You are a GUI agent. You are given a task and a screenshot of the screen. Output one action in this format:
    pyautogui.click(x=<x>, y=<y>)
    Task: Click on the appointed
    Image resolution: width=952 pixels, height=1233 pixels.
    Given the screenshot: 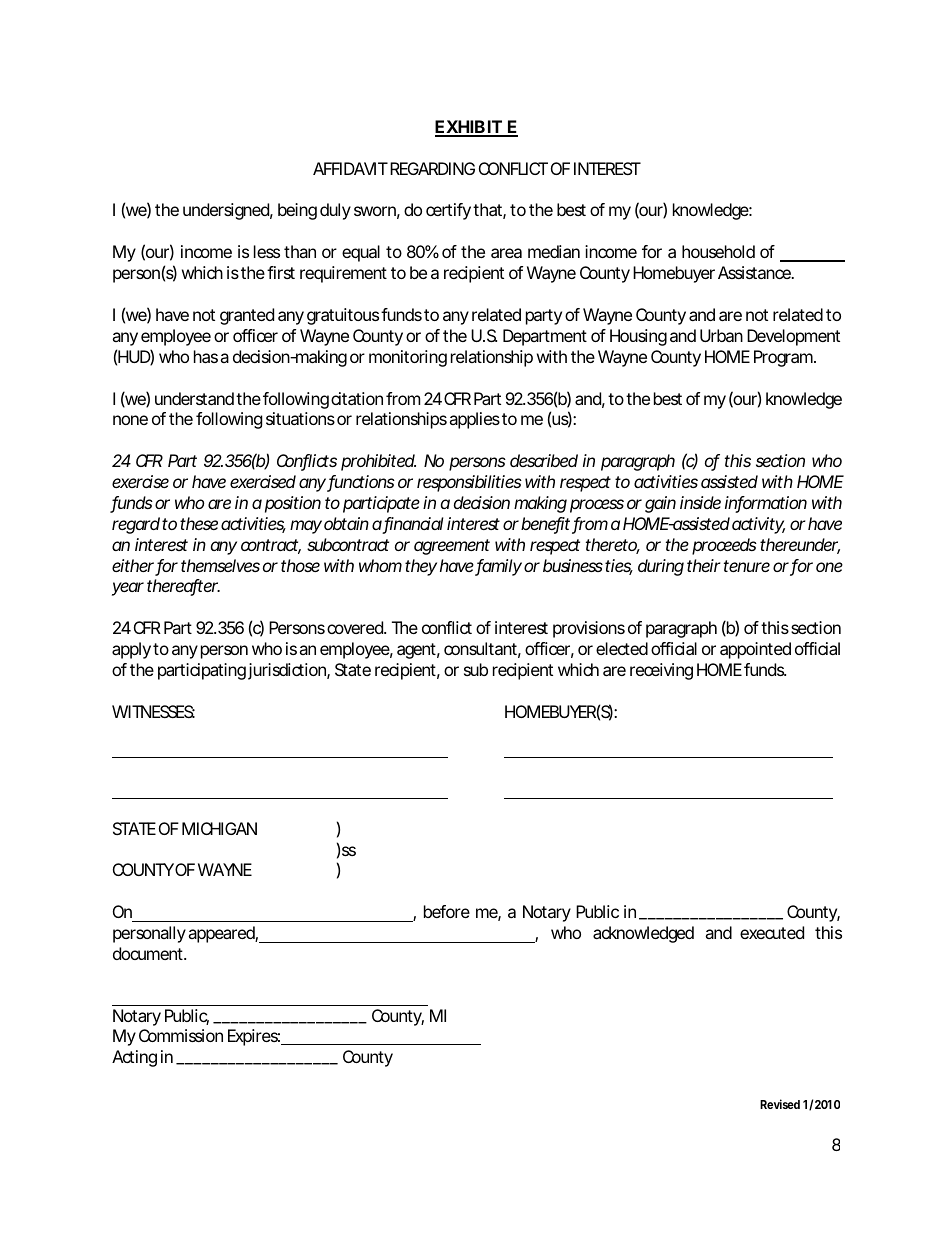 What is the action you would take?
    pyautogui.click(x=755, y=650)
